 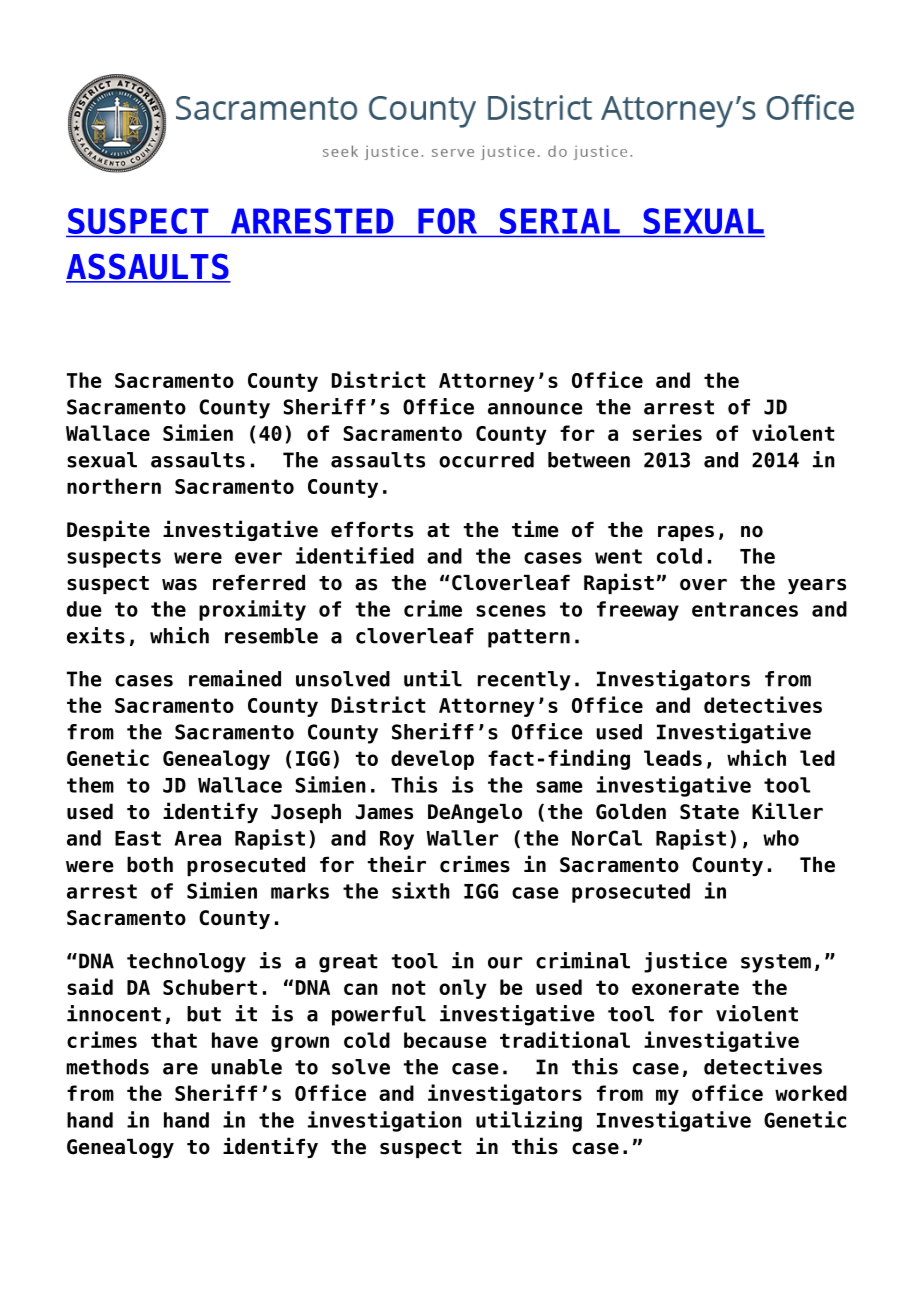 I want to click on series, so click(x=667, y=432).
